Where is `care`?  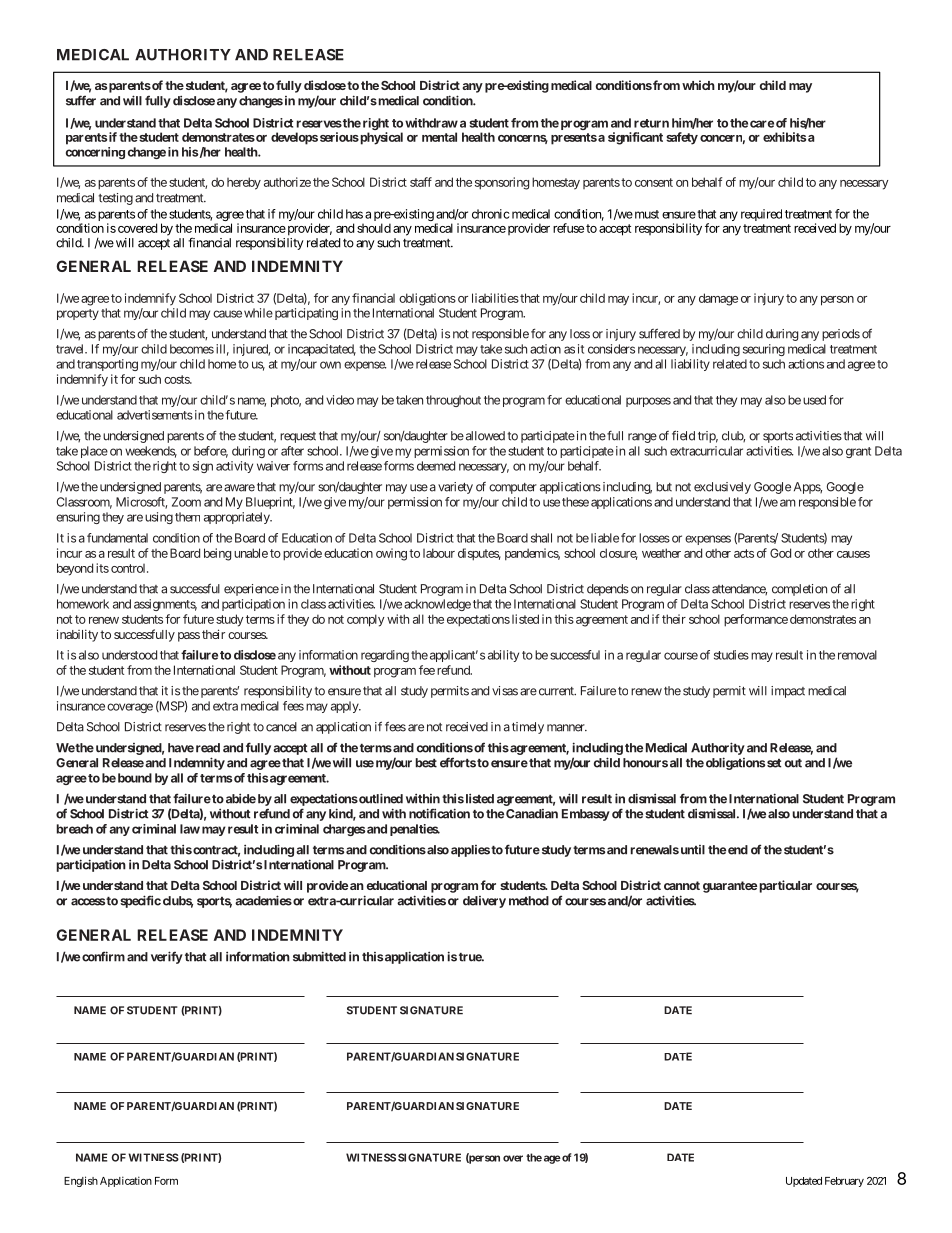 care is located at coordinates (762, 124).
